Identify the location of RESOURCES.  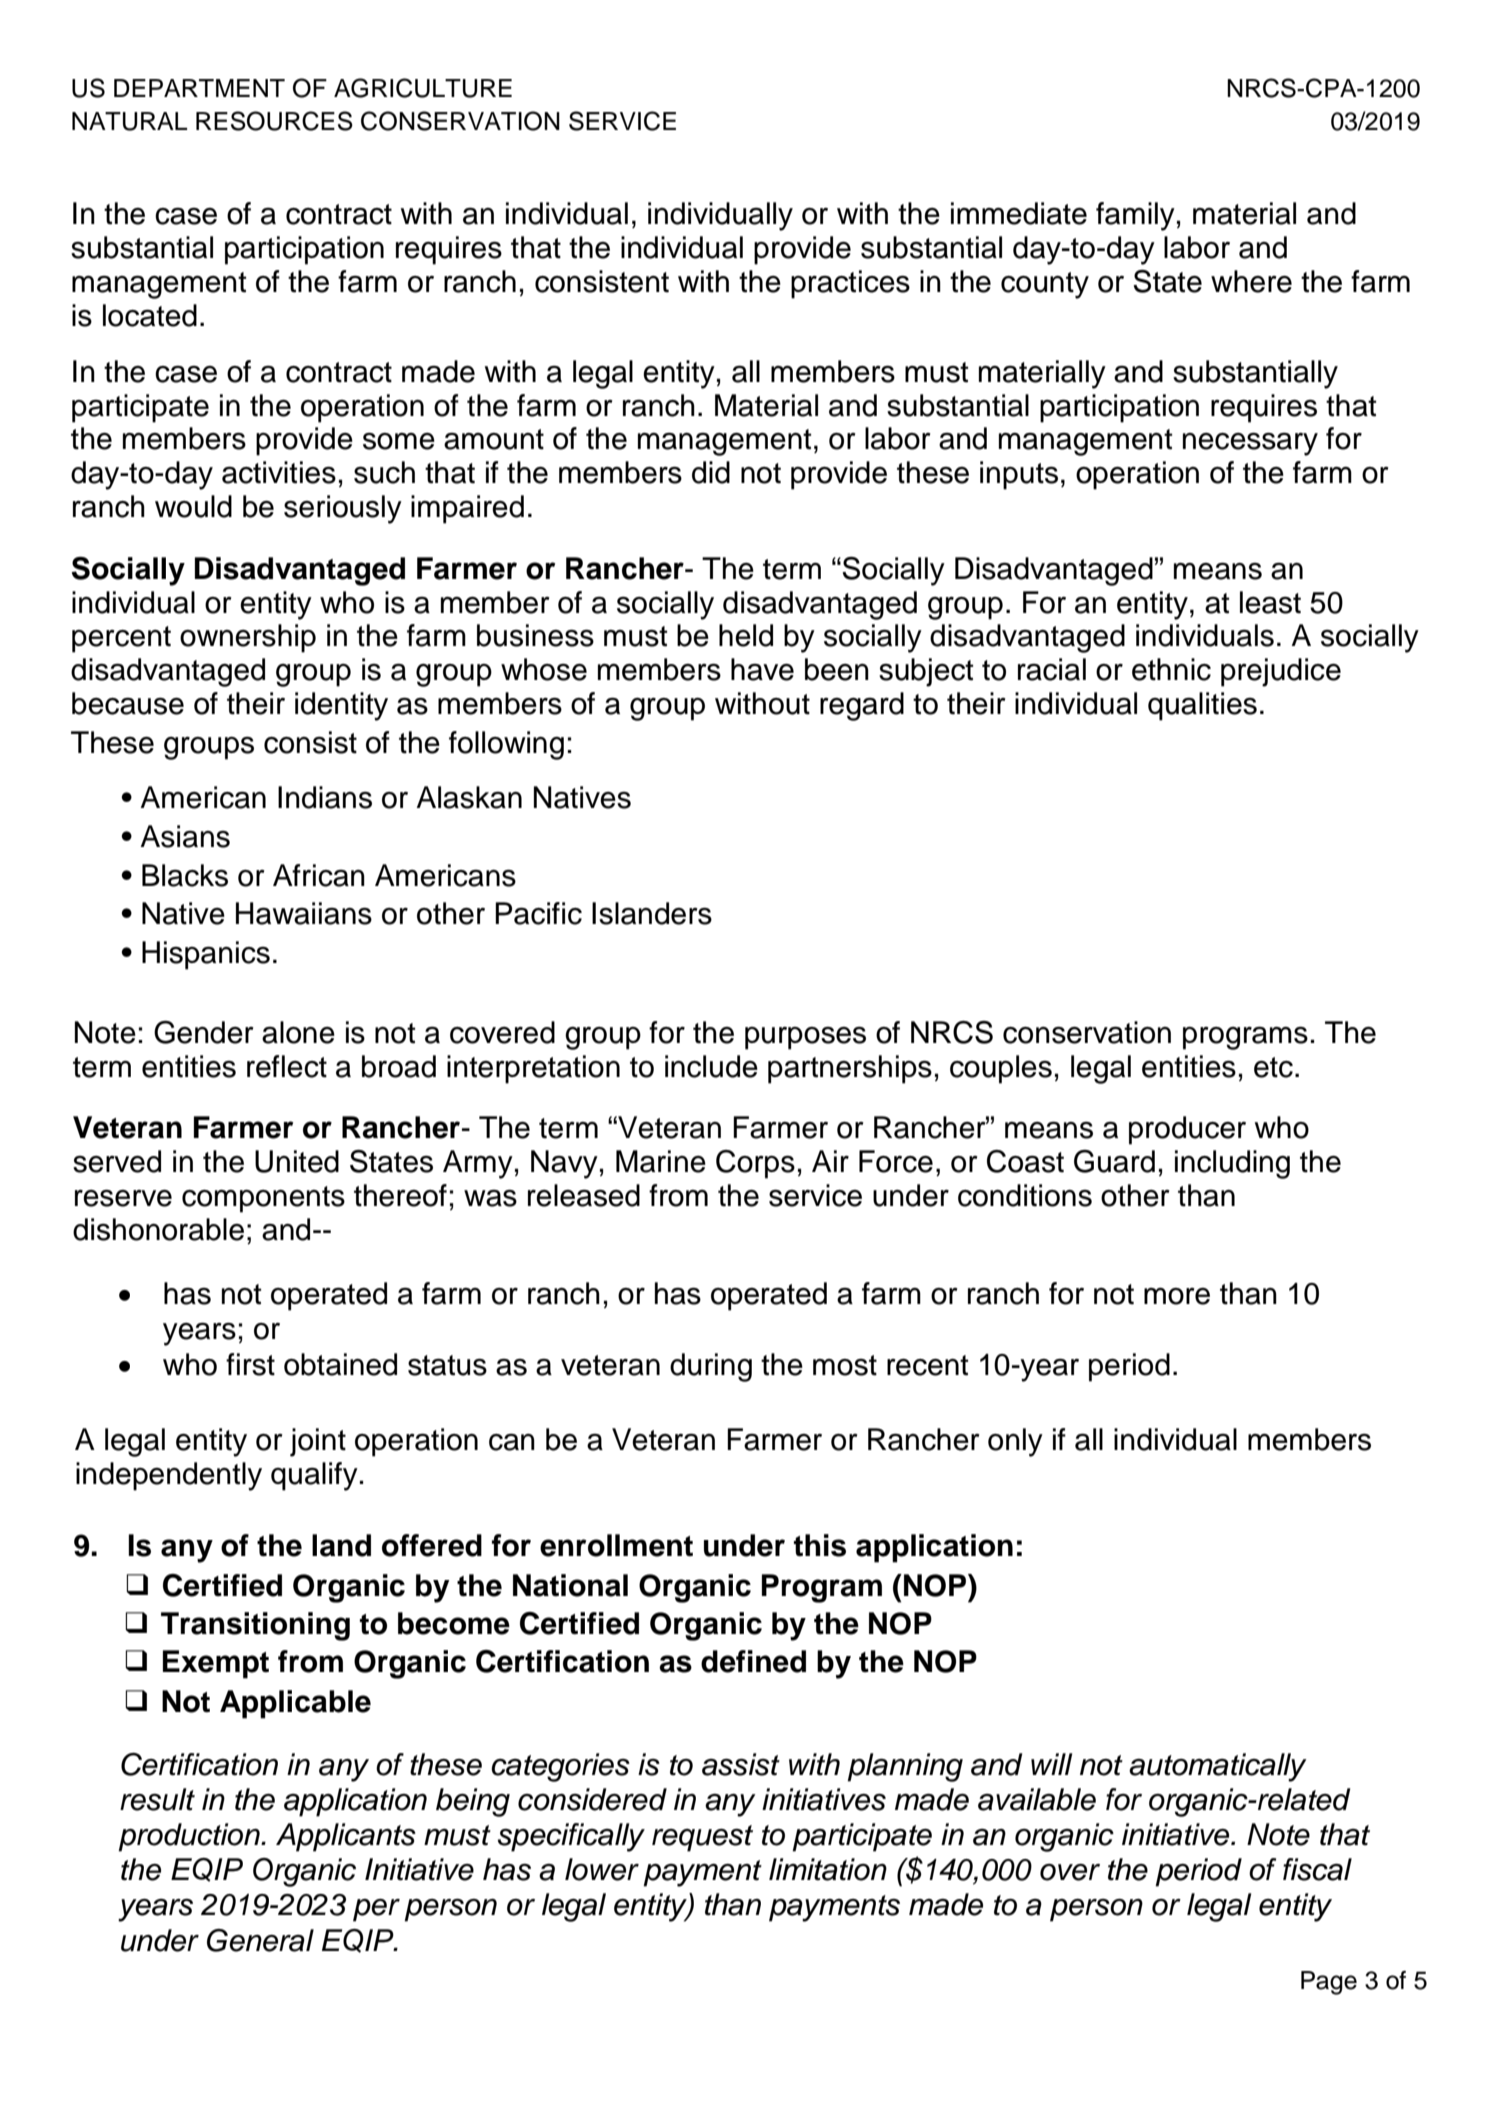
(274, 121).
